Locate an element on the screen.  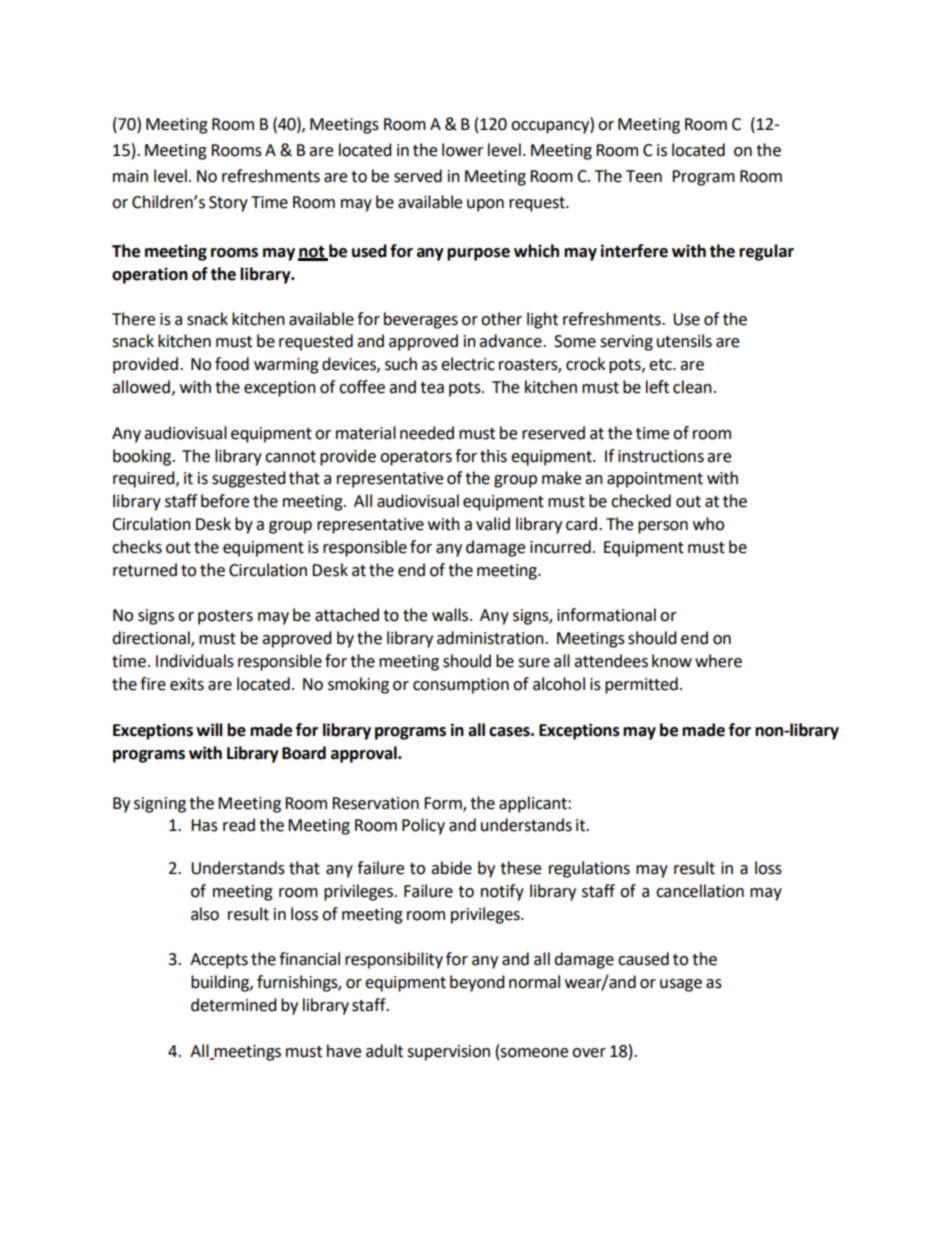
determined is located at coordinates (234, 1005).
